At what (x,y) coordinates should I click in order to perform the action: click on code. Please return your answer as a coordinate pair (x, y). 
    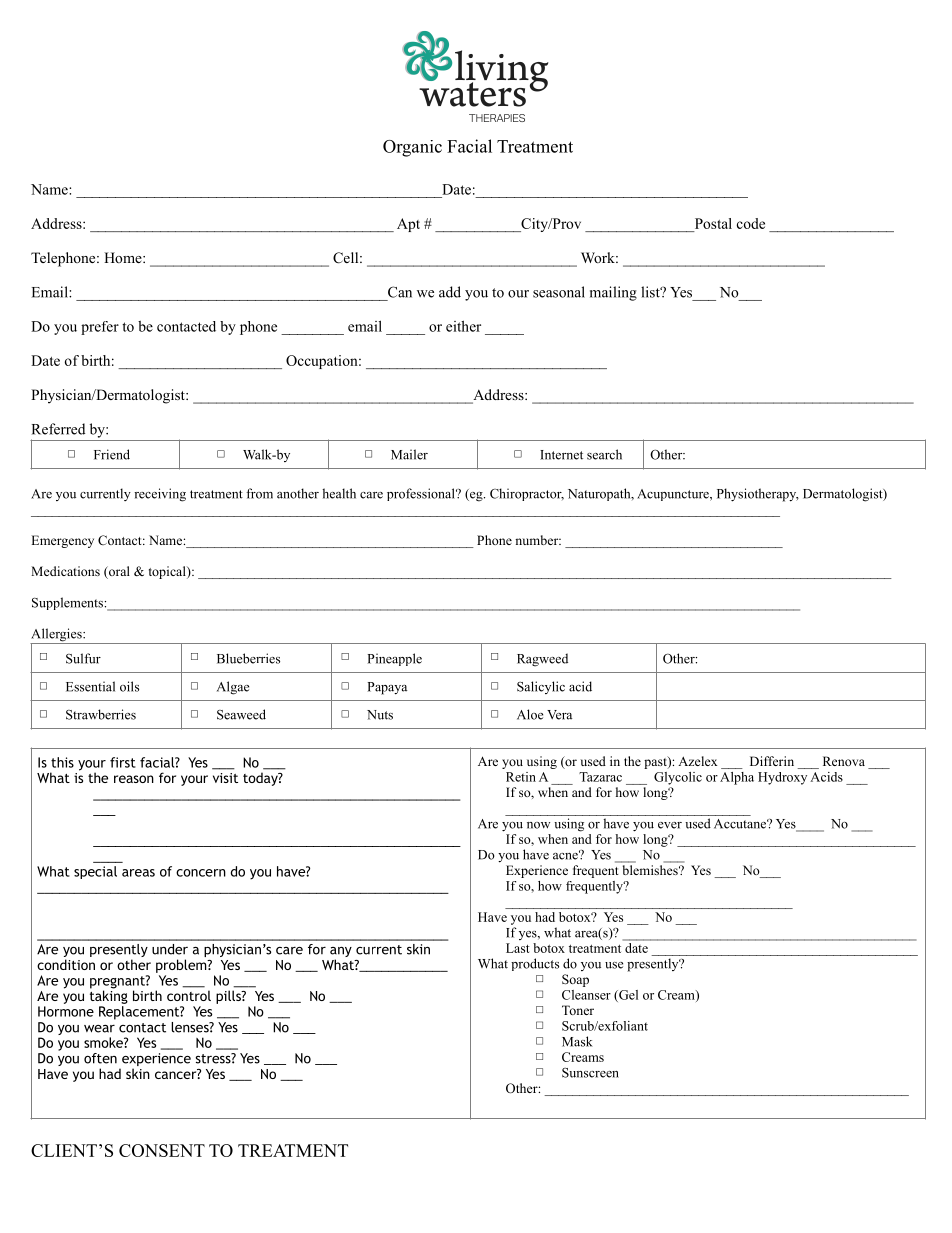
    Looking at the image, I should click on (751, 223).
